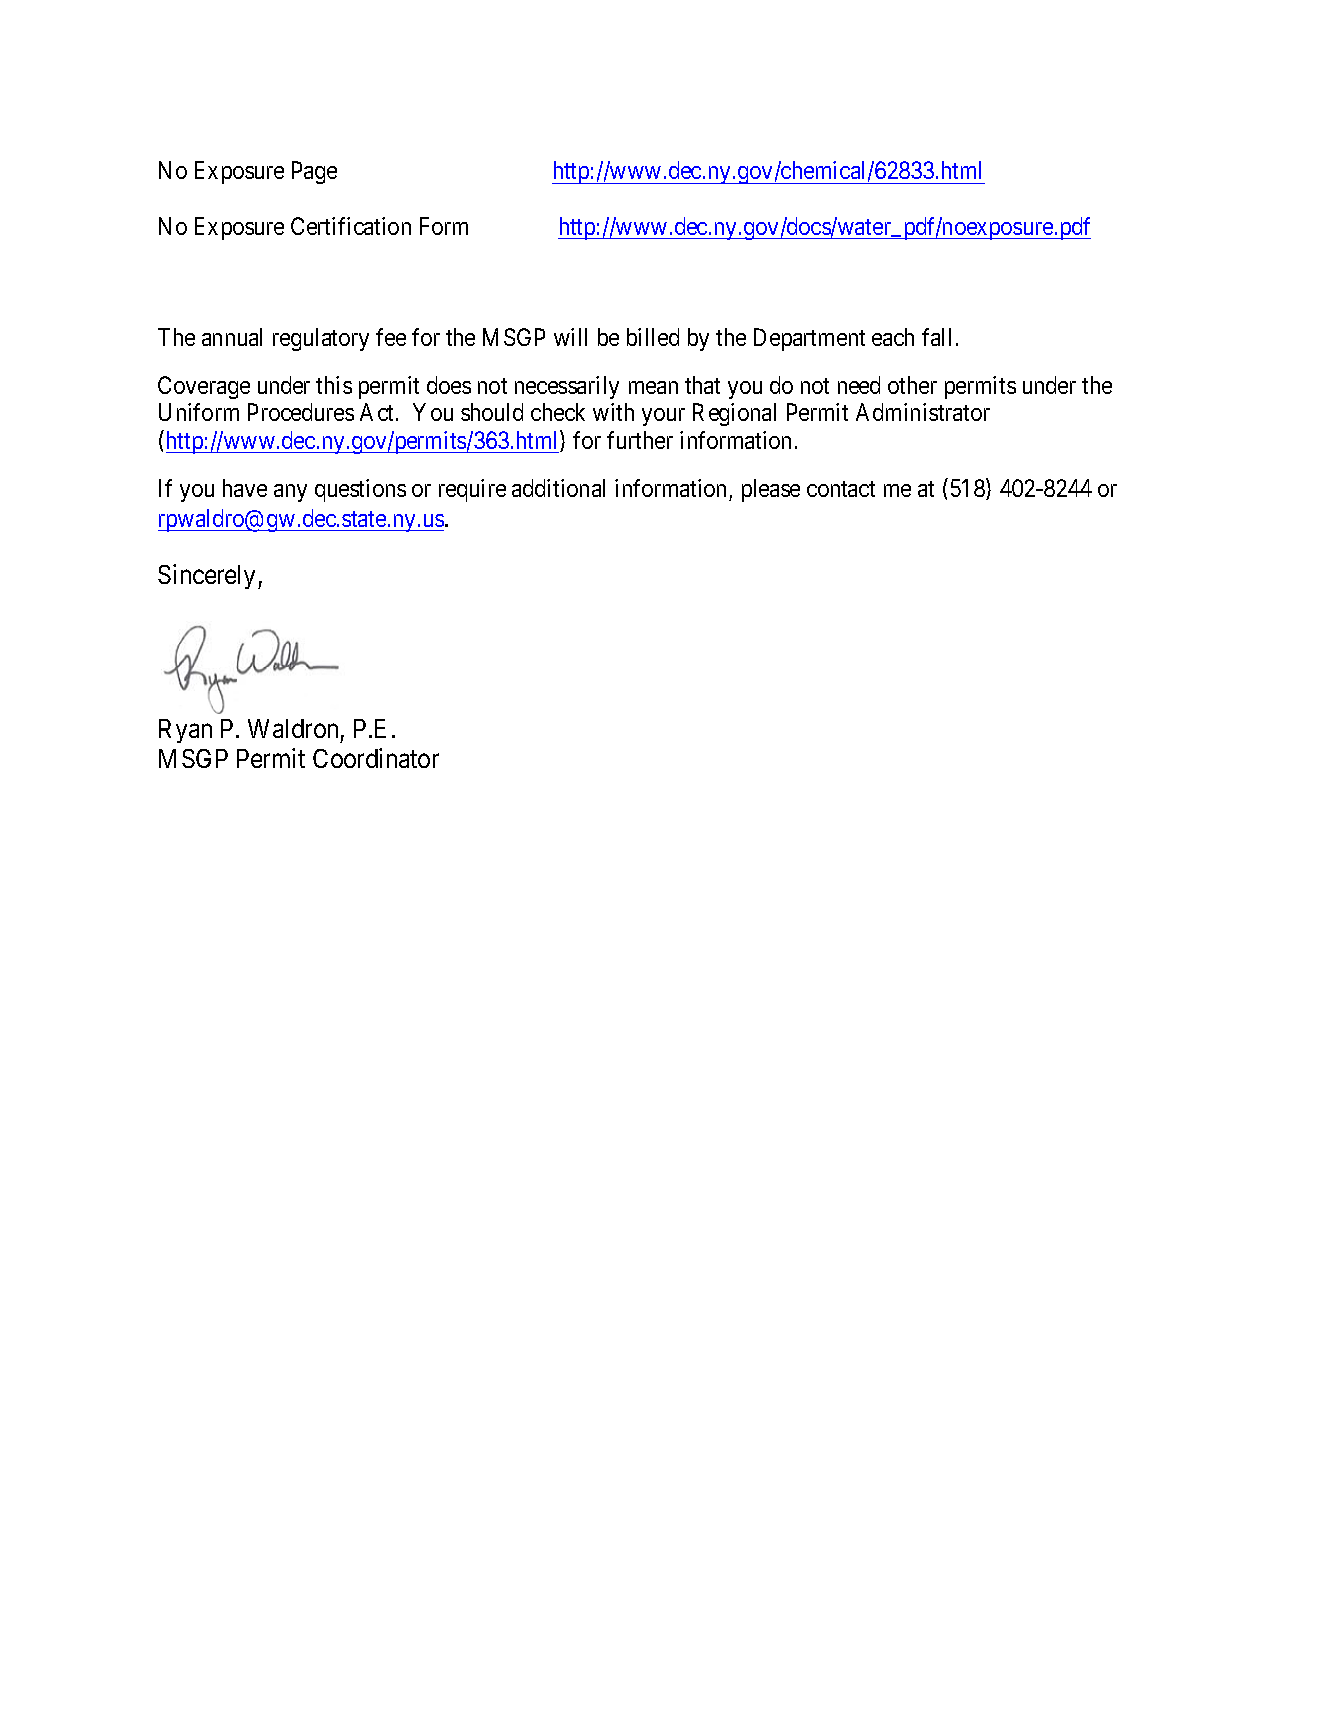 This document has height=1735, width=1341. I want to click on Certification, so click(351, 226).
